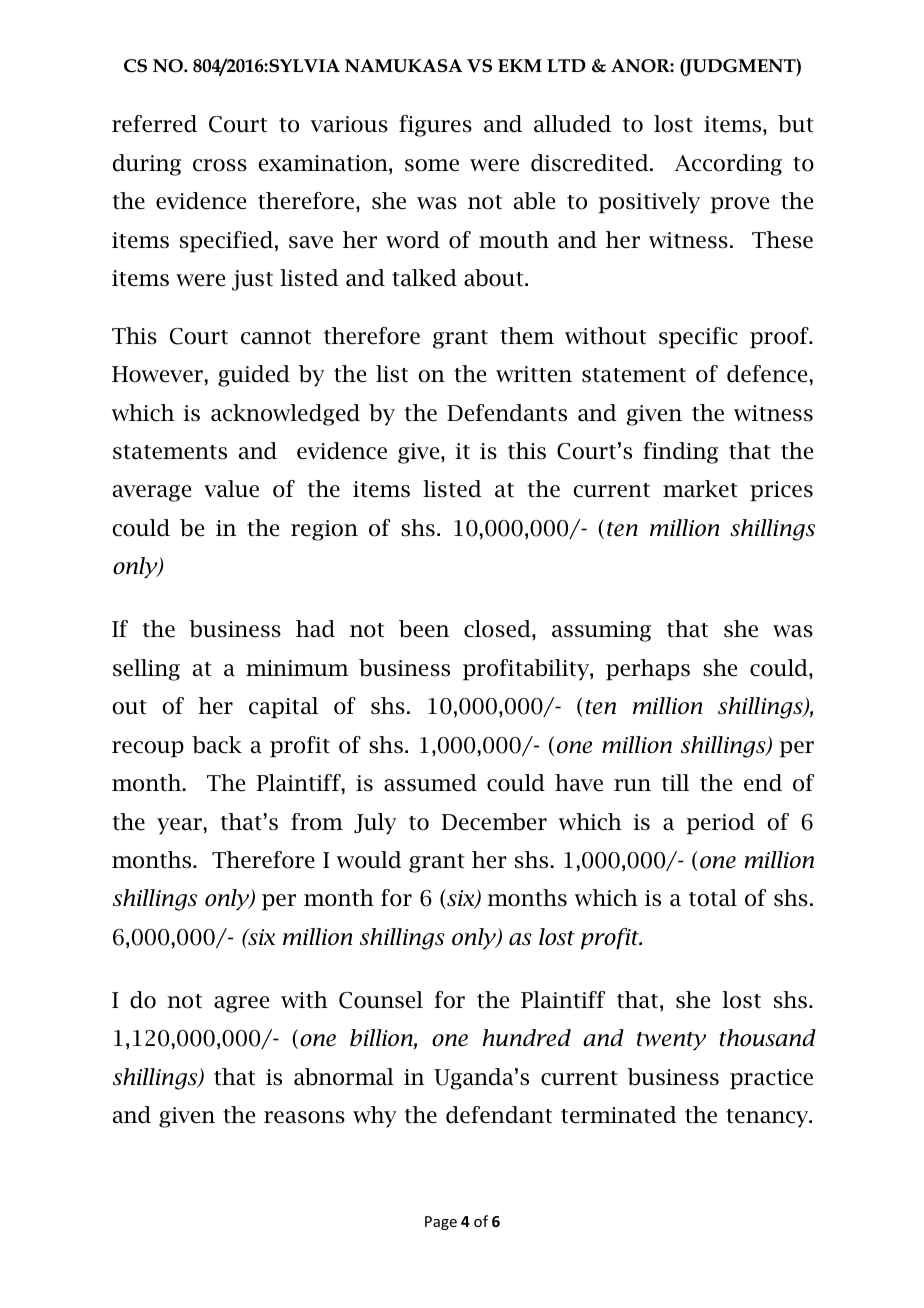  Describe the element at coordinates (728, 165) in the screenshot. I see `According` at that location.
